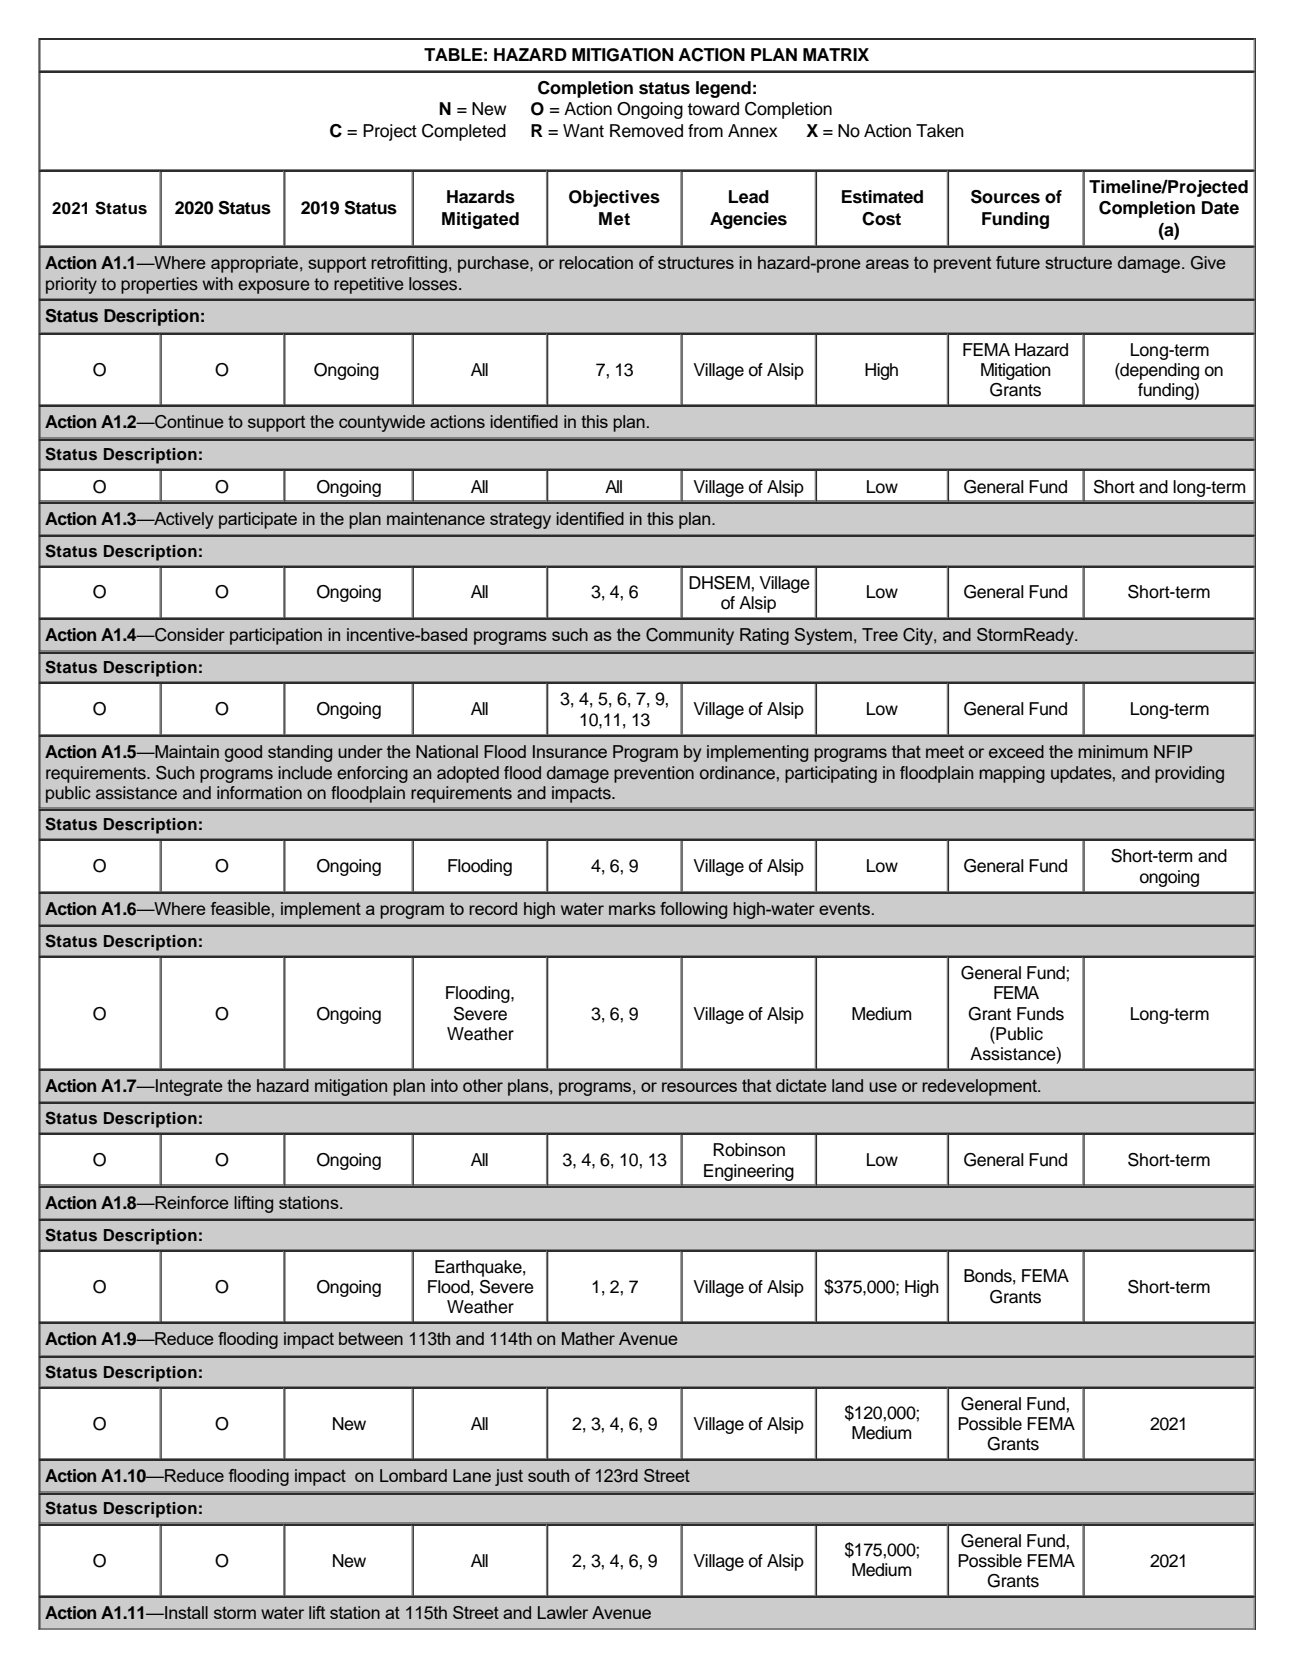 This screenshot has height=1675, width=1294. What do you see at coordinates (940, 131) in the screenshot?
I see `Taken` at bounding box center [940, 131].
